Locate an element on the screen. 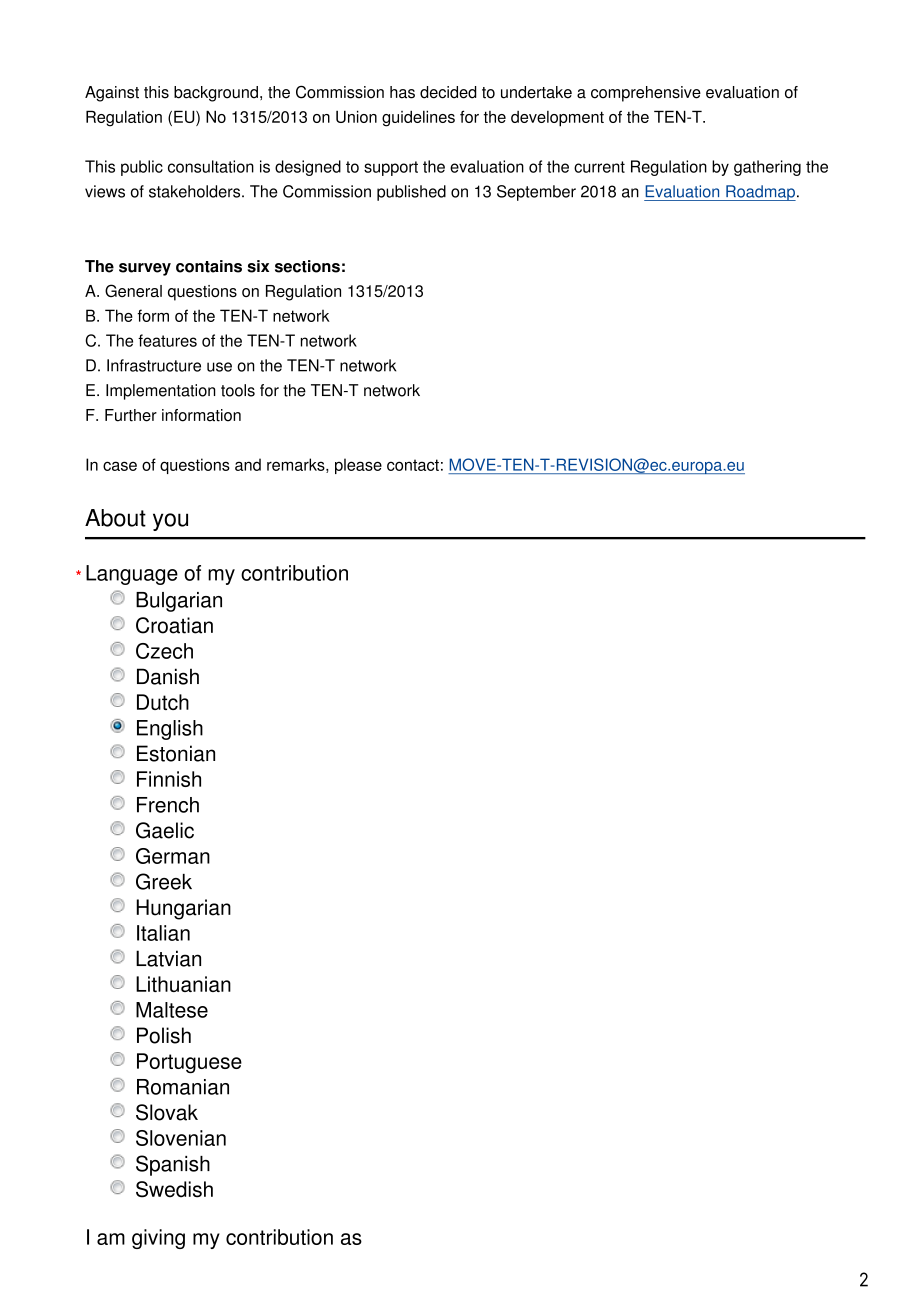 The height and width of the screenshot is (1308, 924). Italian is located at coordinates (163, 933).
